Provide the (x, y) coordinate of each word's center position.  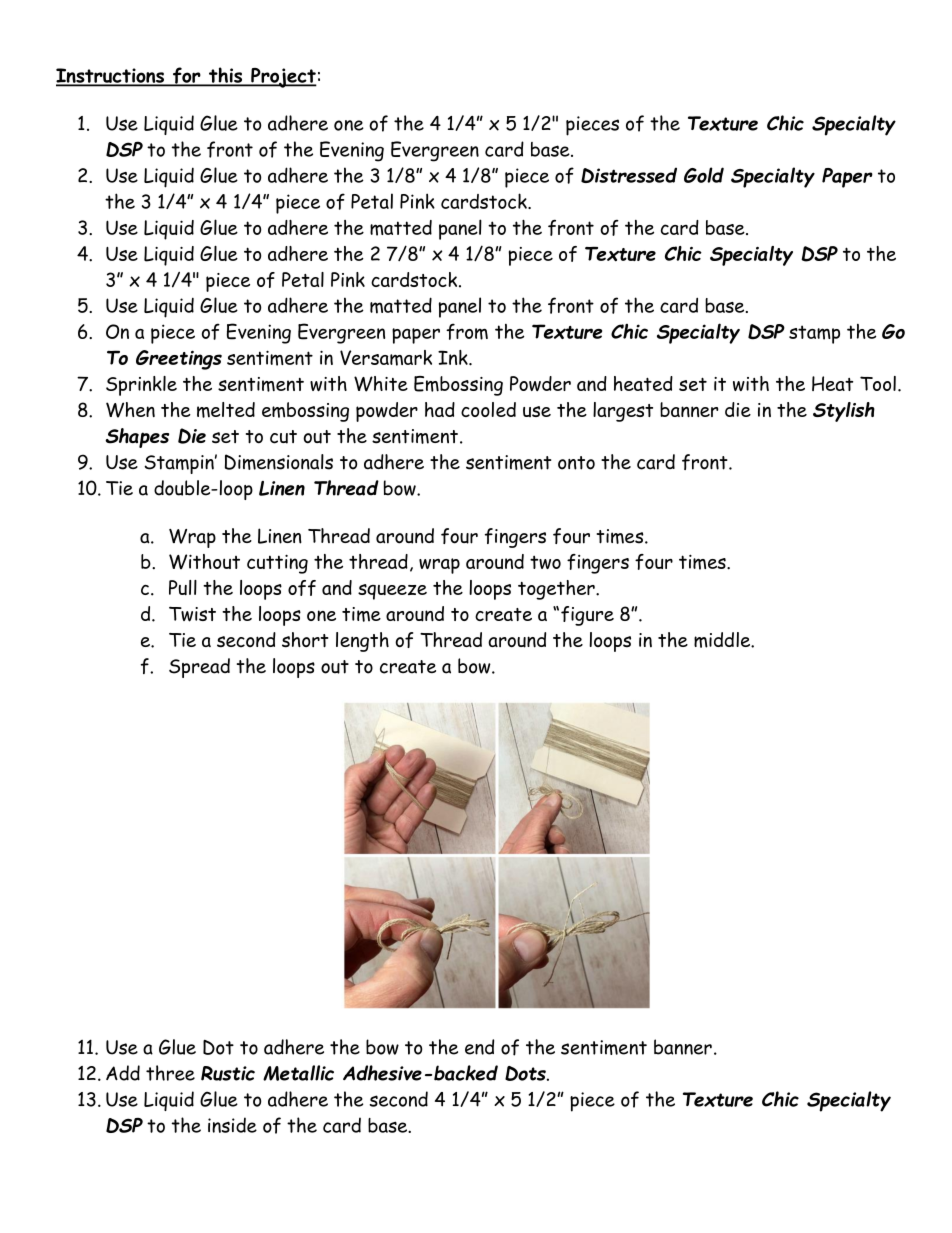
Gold (704, 175)
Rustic (228, 1073)
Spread (199, 668)
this (226, 76)
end (479, 1047)
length (362, 642)
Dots (526, 1073)
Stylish (844, 412)
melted (226, 410)
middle (723, 640)
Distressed (629, 175)
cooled (488, 409)
